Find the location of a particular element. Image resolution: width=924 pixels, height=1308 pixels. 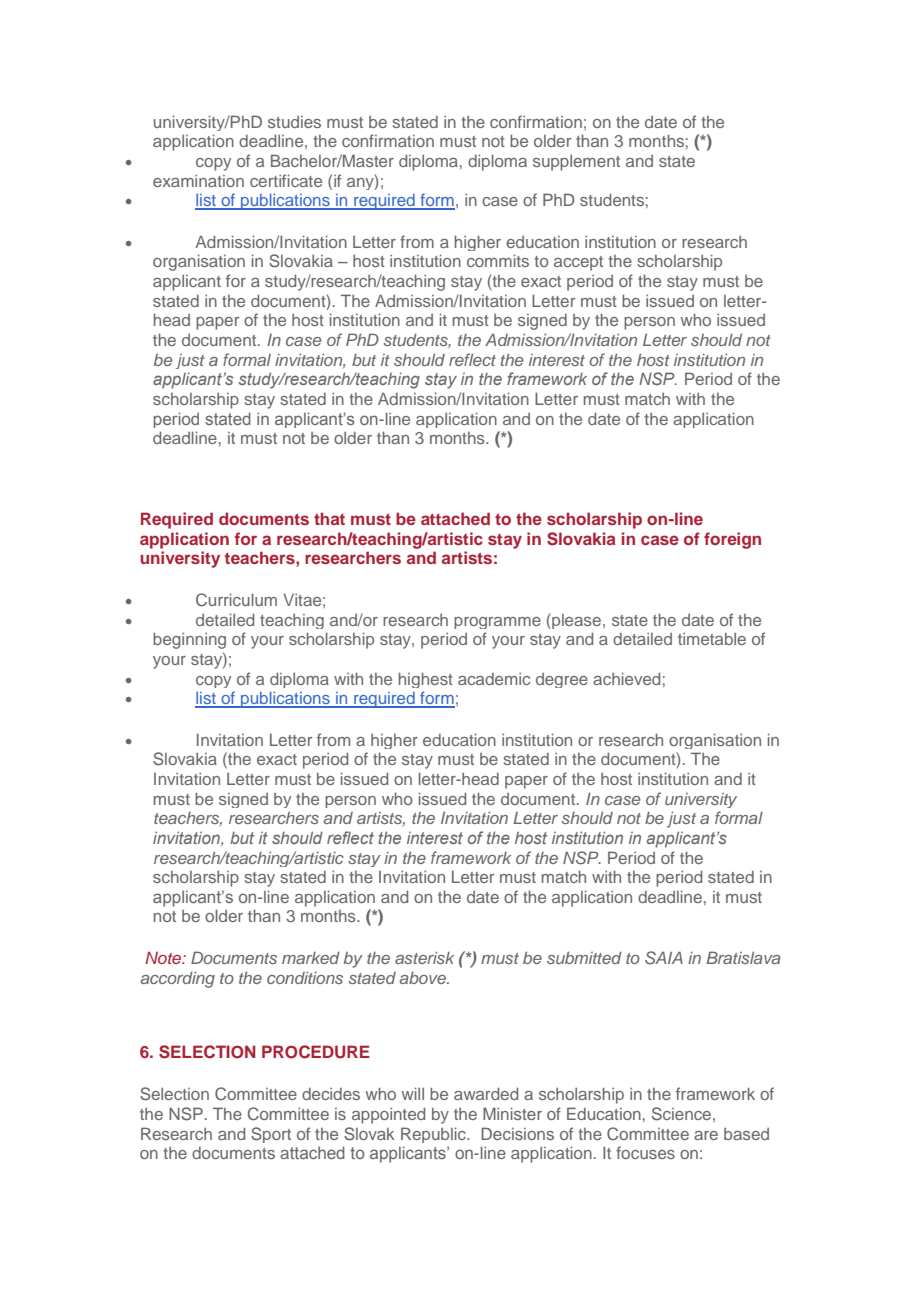

are is located at coordinates (706, 1135).
